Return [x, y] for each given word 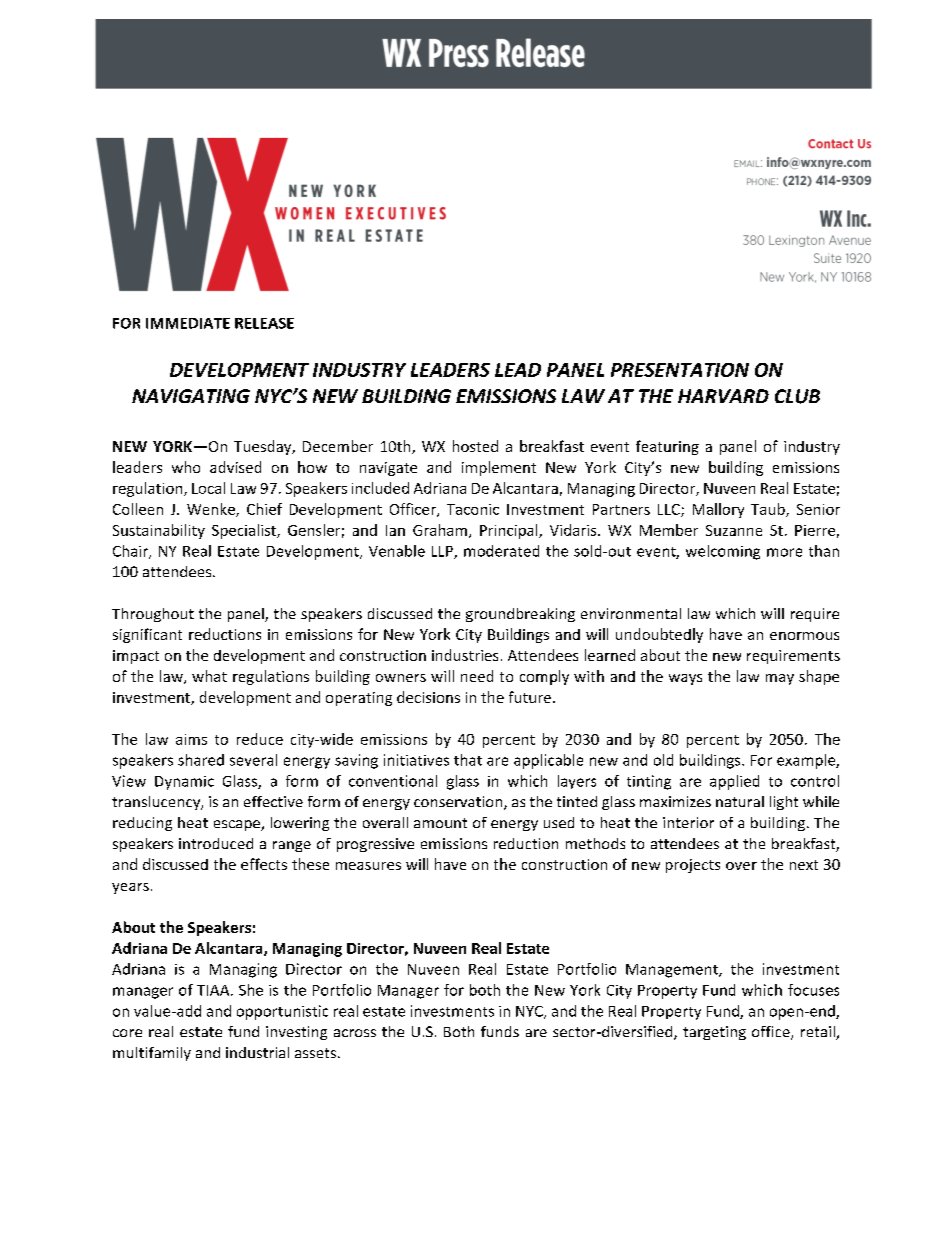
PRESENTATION [680, 370]
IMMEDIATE [188, 323]
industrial [257, 1052]
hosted [475, 446]
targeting [714, 1033]
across [355, 1033]
